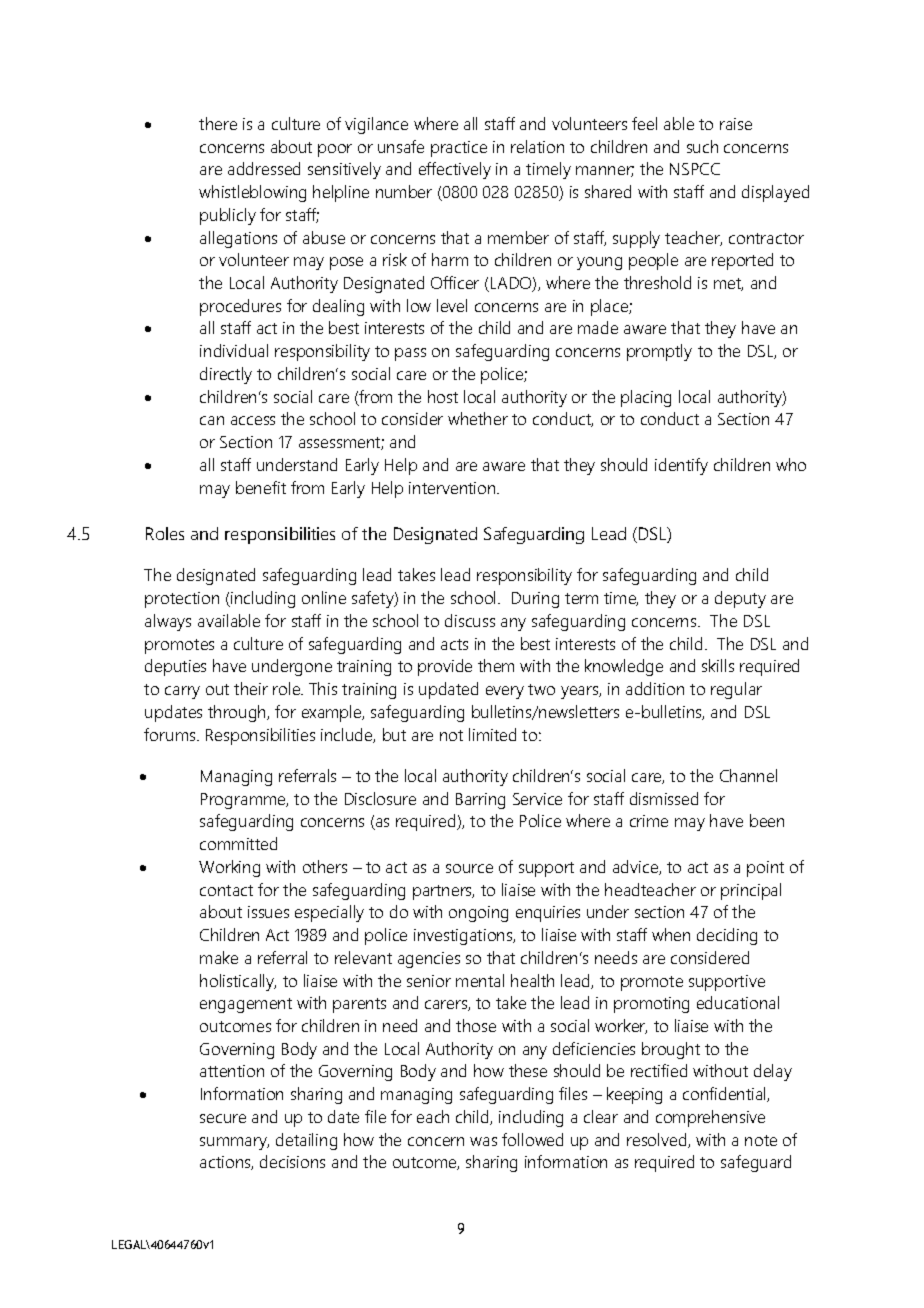 The height and width of the image is (1308, 924). Describe the element at coordinates (748, 775) in the image. I see `Channel` at that location.
